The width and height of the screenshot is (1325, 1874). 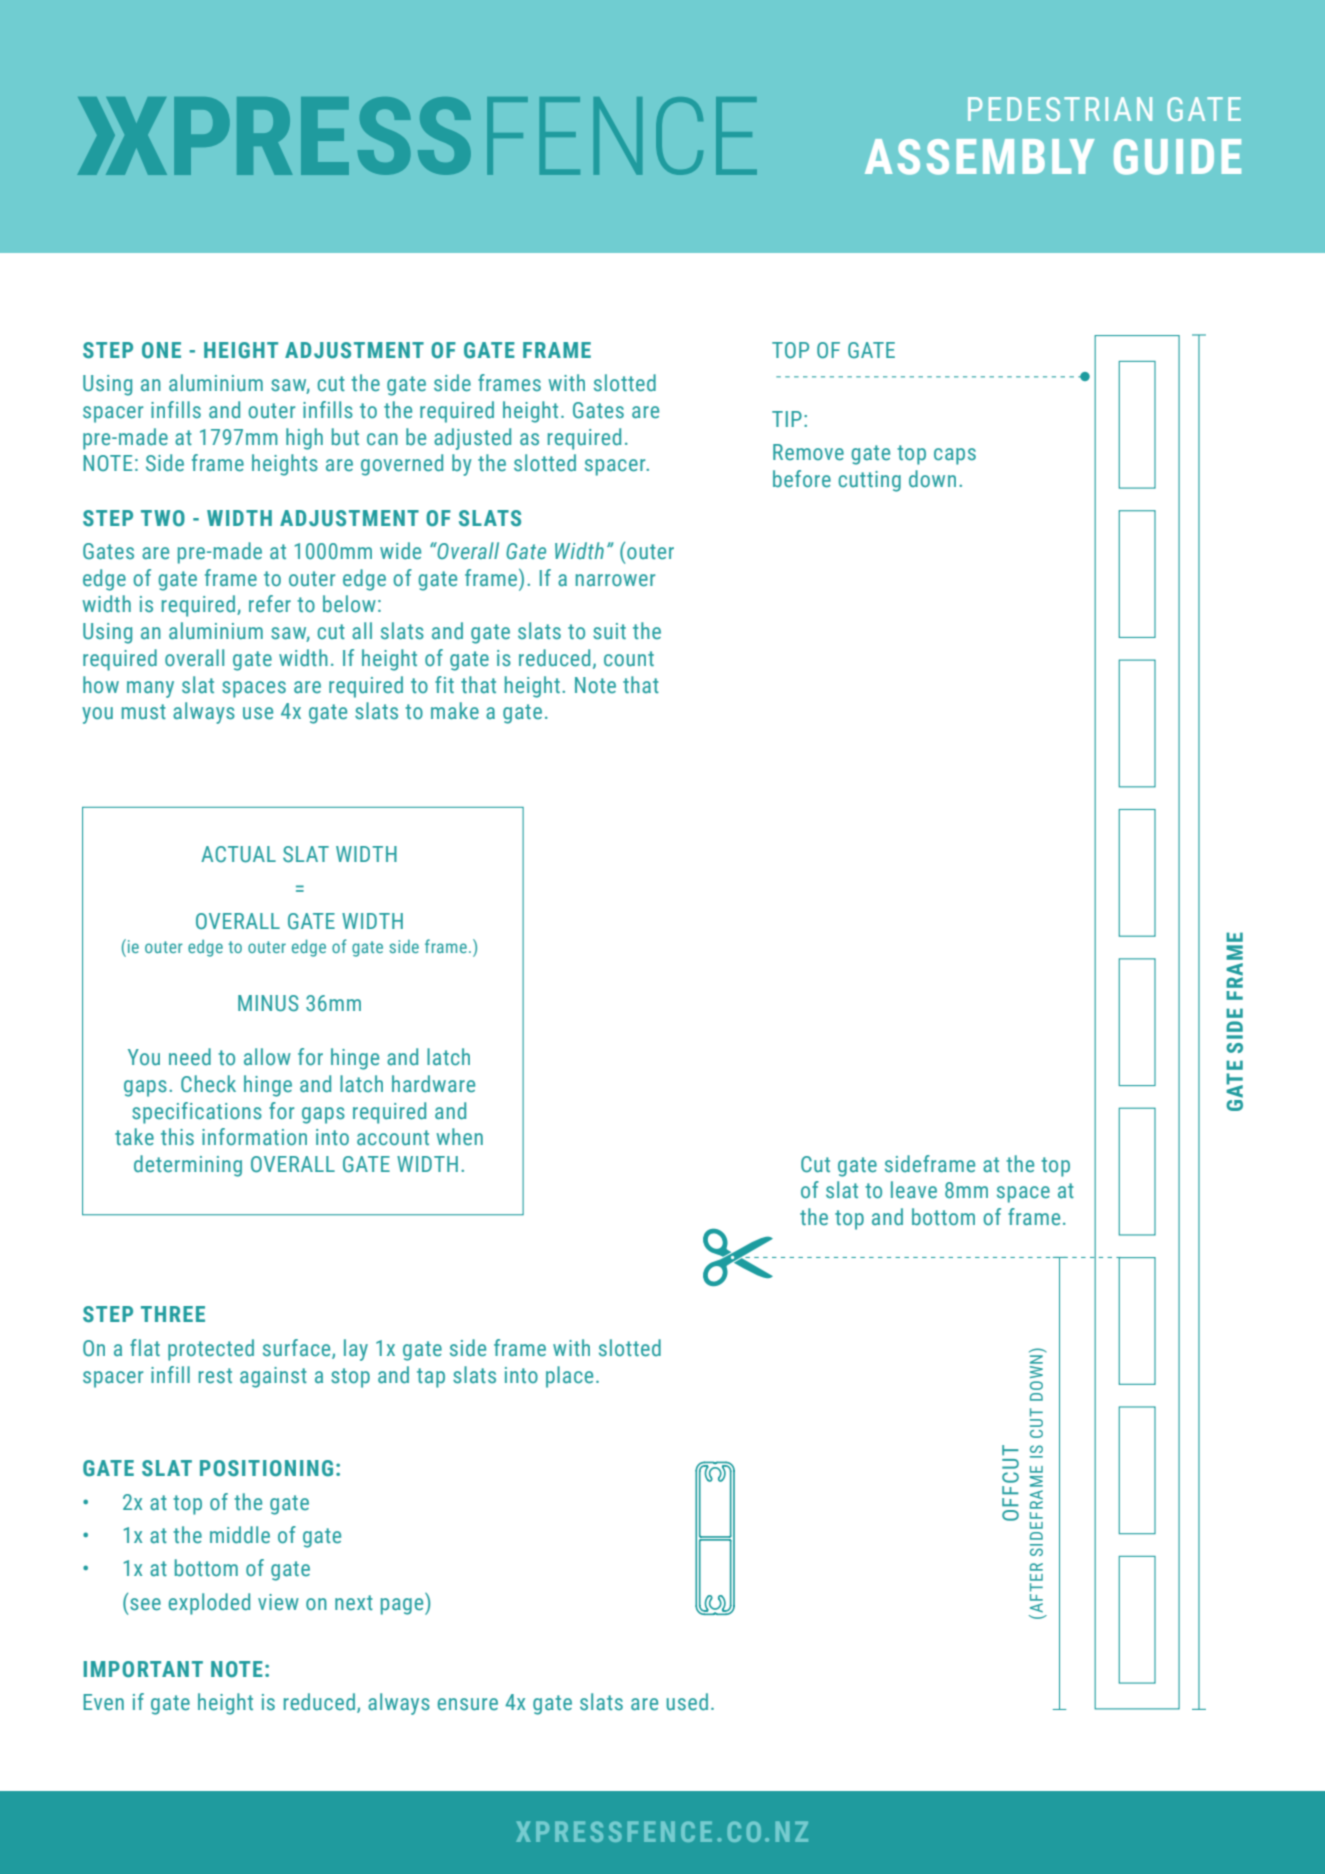 I want to click on information, so click(x=254, y=1137).
